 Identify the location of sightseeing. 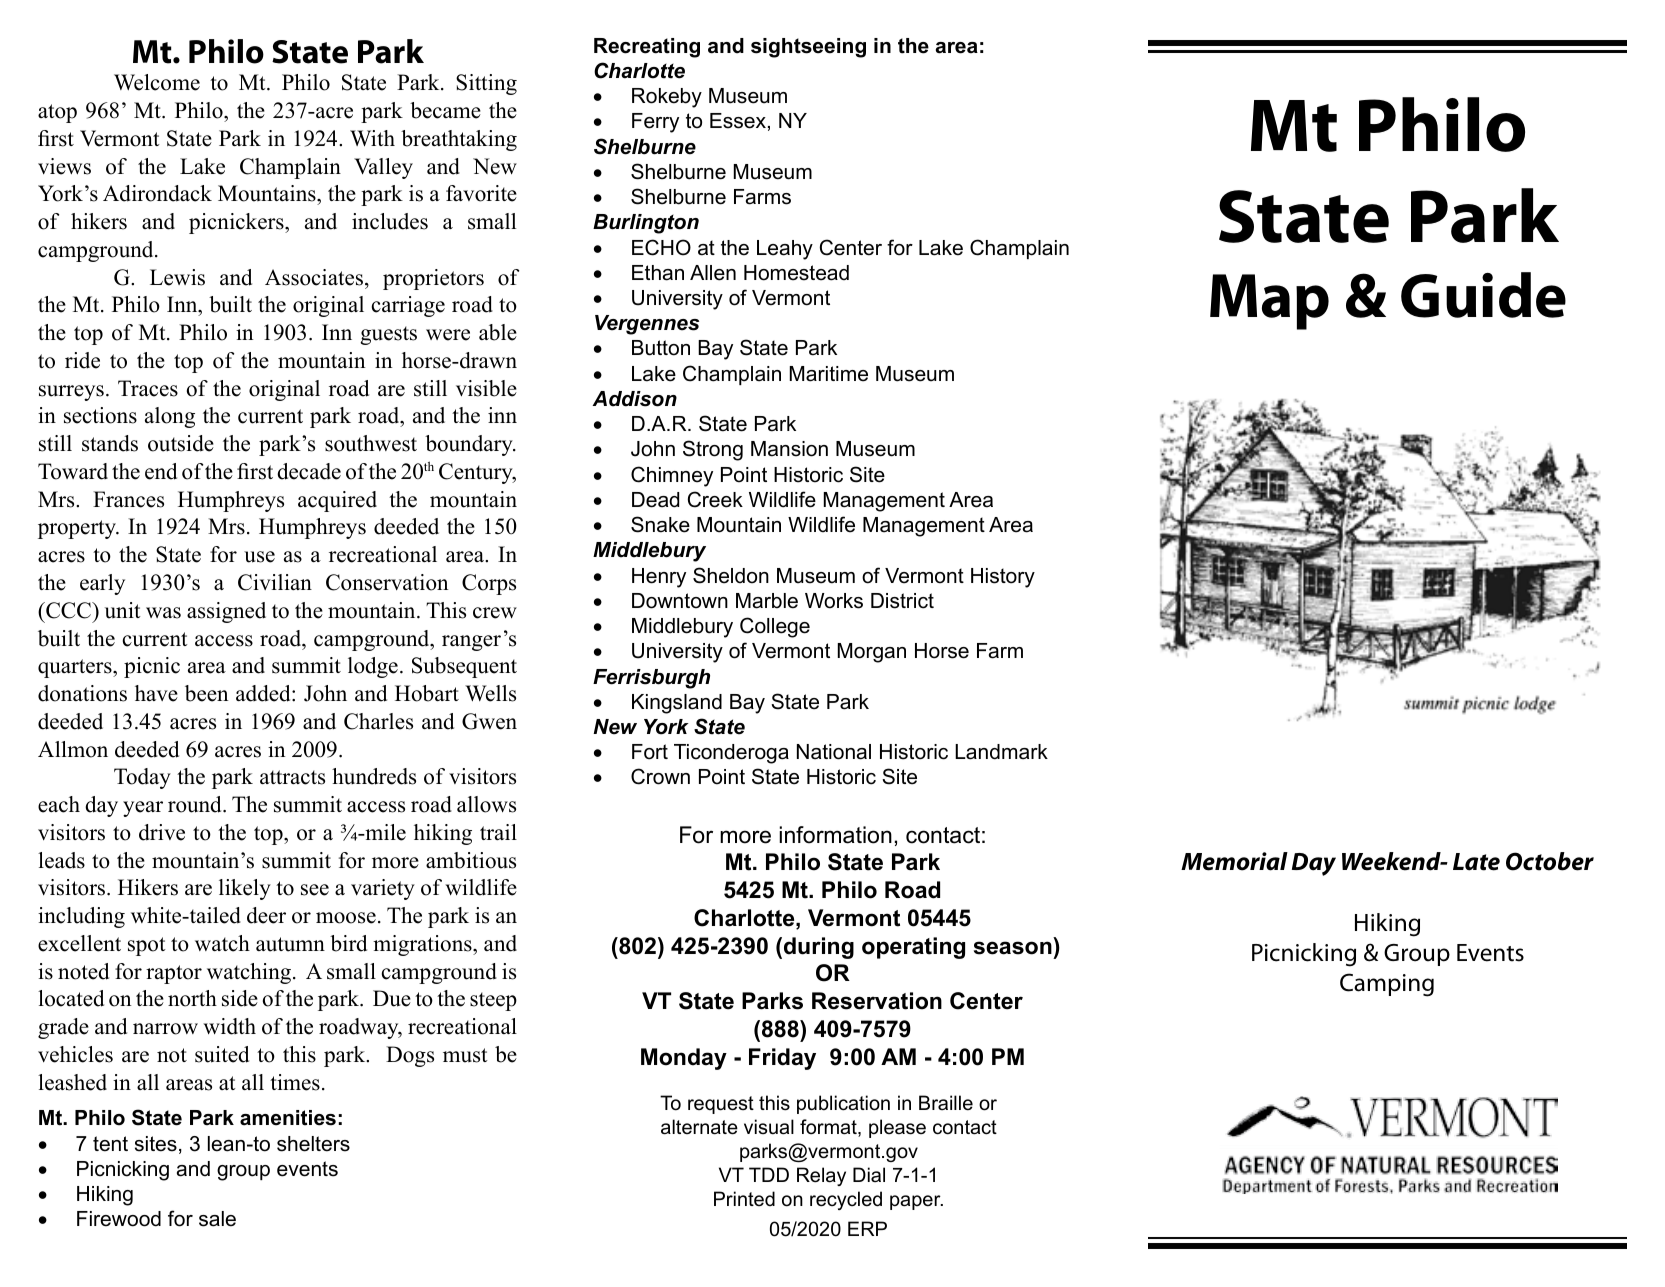
(808, 48).
